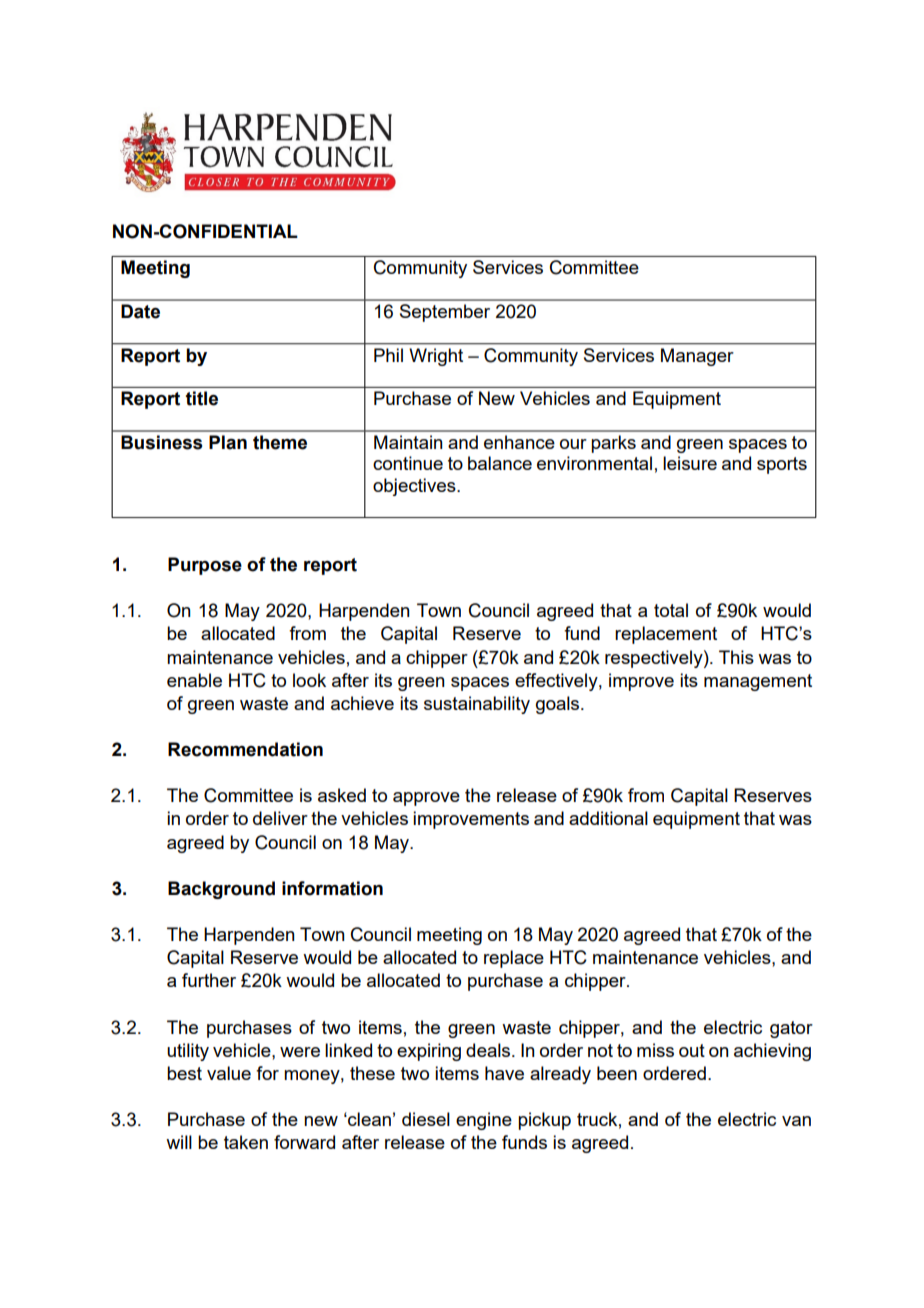  I want to click on Purpose, so click(205, 566).
